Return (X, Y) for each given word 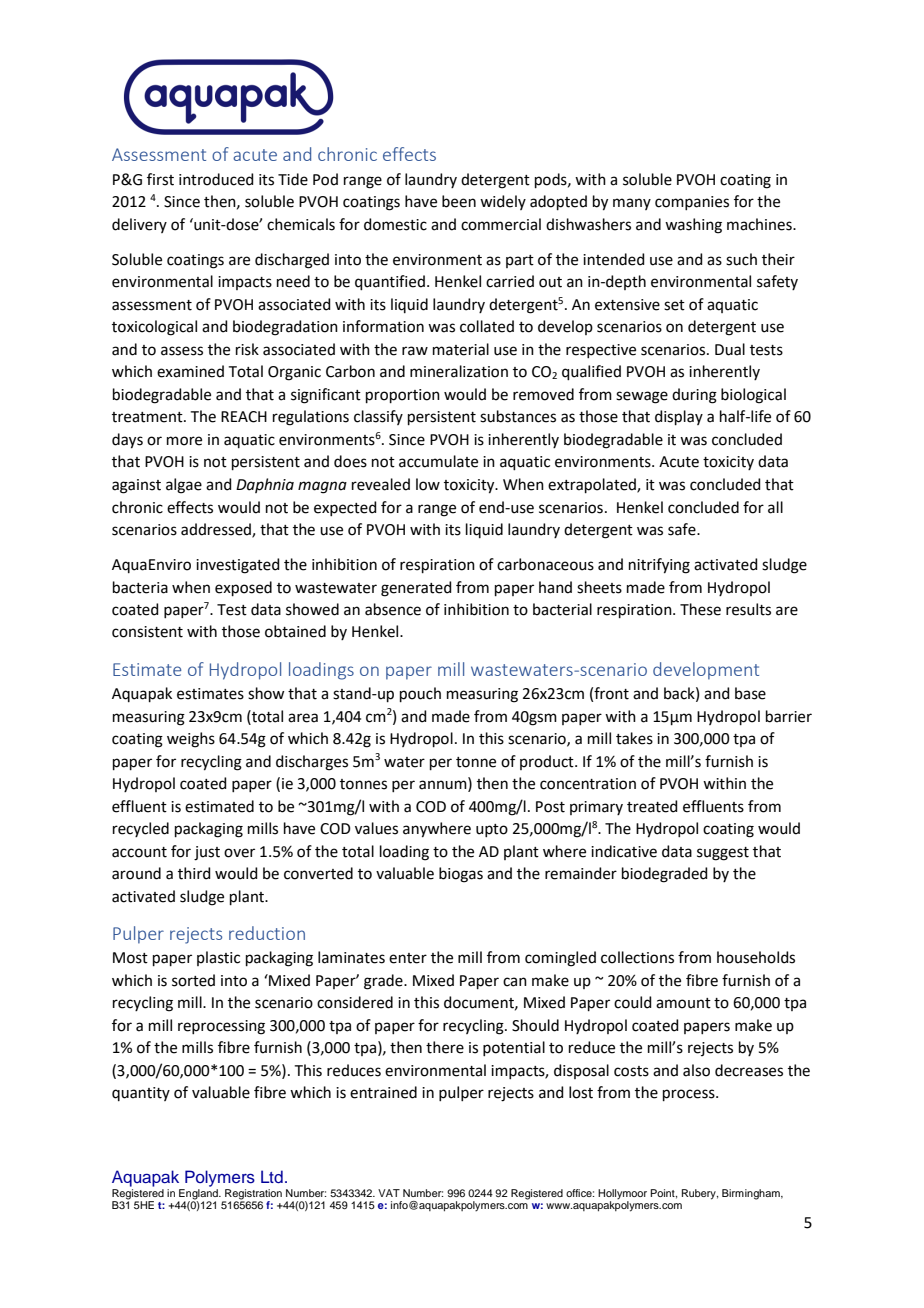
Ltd (272, 1176)
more (184, 441)
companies (692, 203)
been (459, 201)
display (679, 417)
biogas (461, 875)
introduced (216, 179)
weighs (191, 740)
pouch (420, 694)
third (194, 873)
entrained (383, 1092)
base (750, 693)
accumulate (438, 461)
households (756, 957)
